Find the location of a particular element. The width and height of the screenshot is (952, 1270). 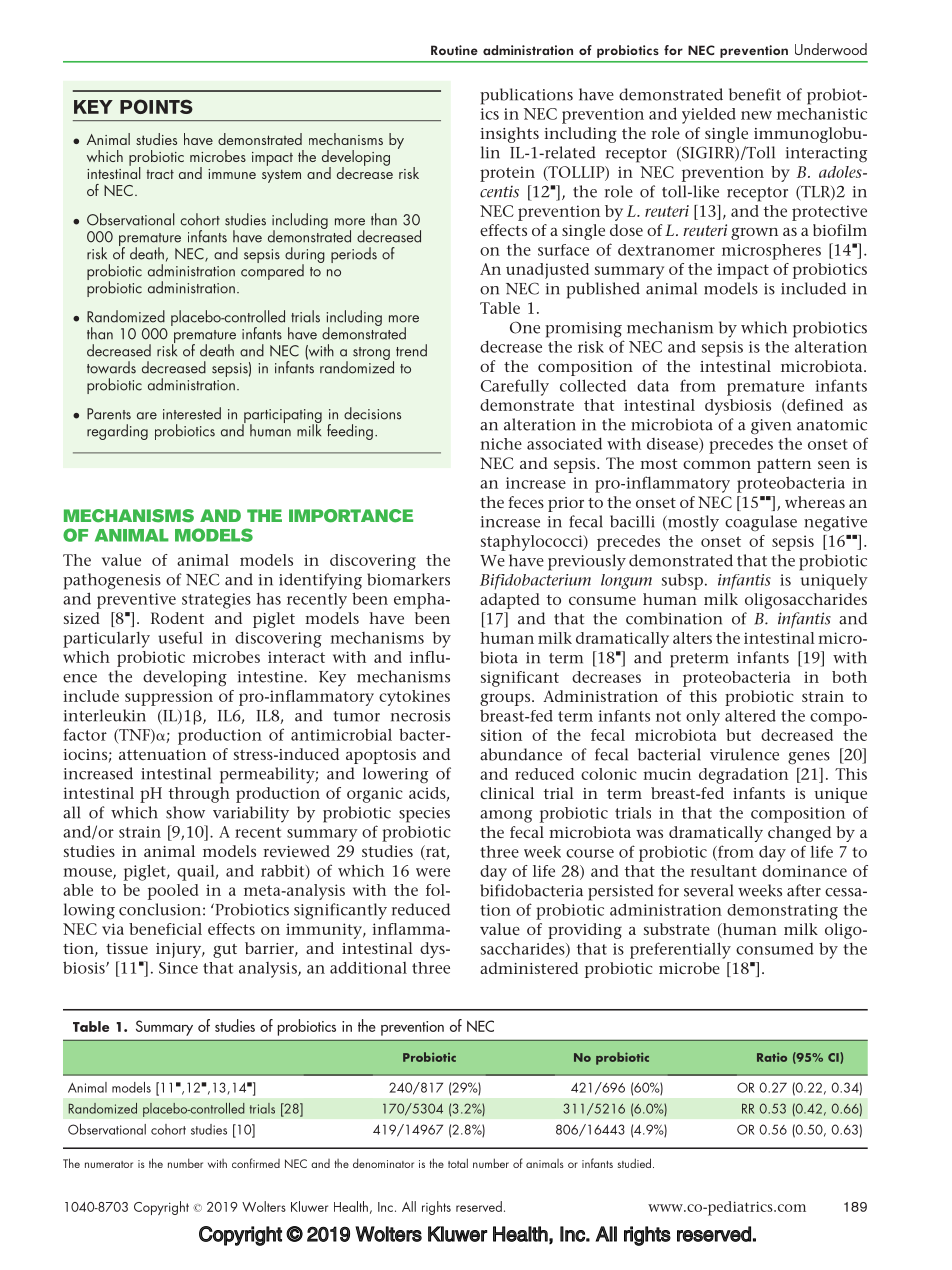

Routine is located at coordinates (454, 50).
